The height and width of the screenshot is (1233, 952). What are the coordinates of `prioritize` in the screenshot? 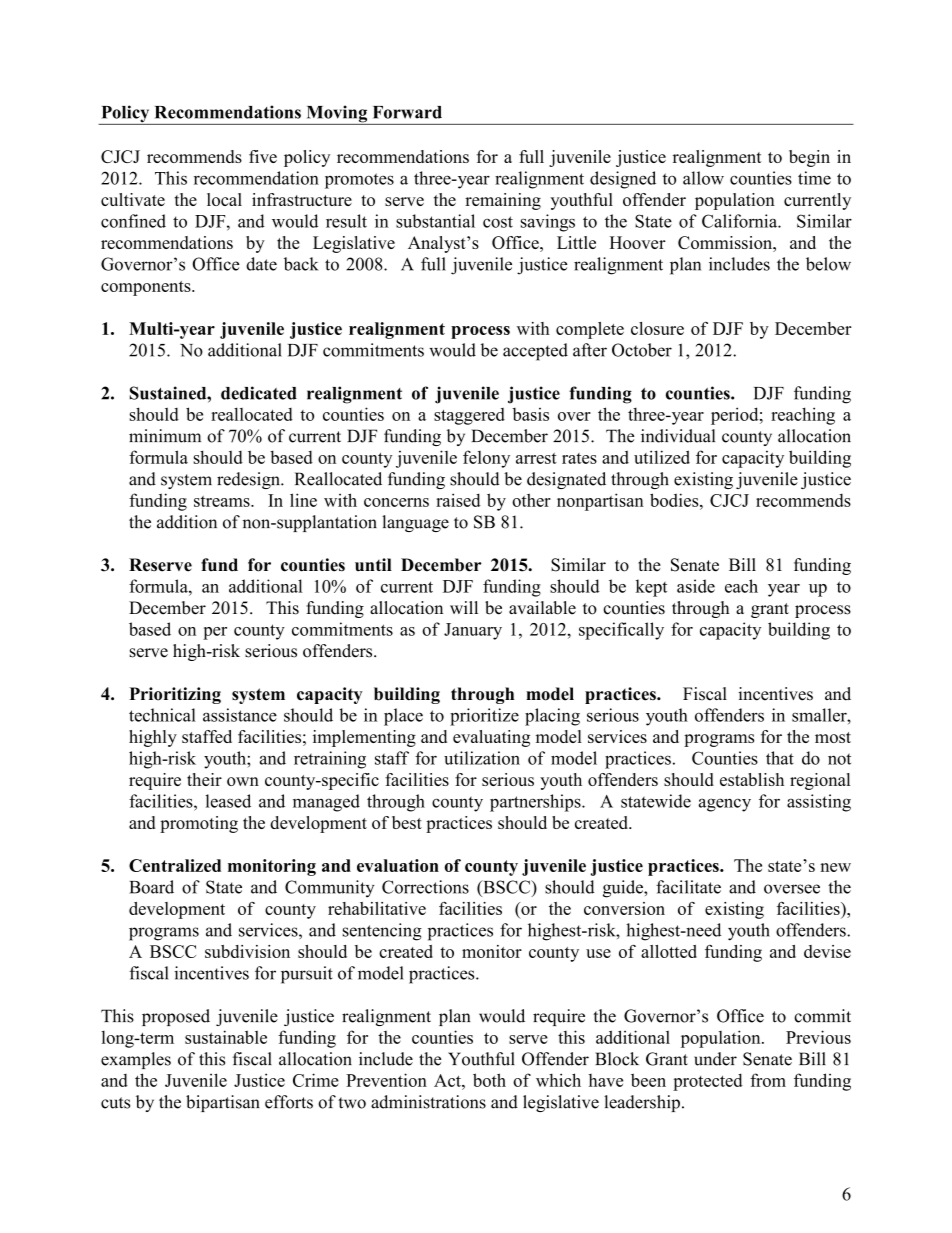 It's located at (484, 717).
